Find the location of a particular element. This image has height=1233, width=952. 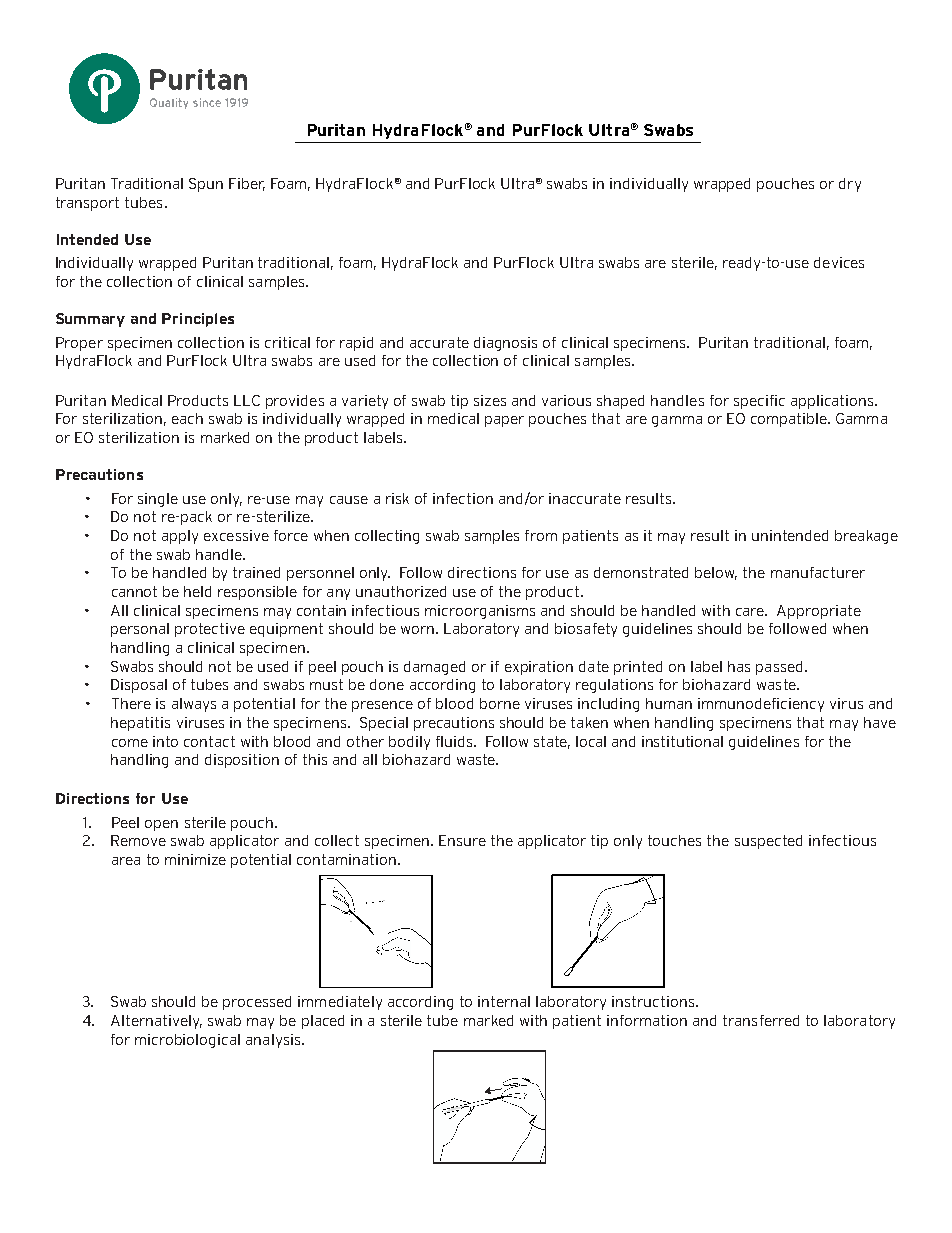

transferred is located at coordinates (761, 1020).
